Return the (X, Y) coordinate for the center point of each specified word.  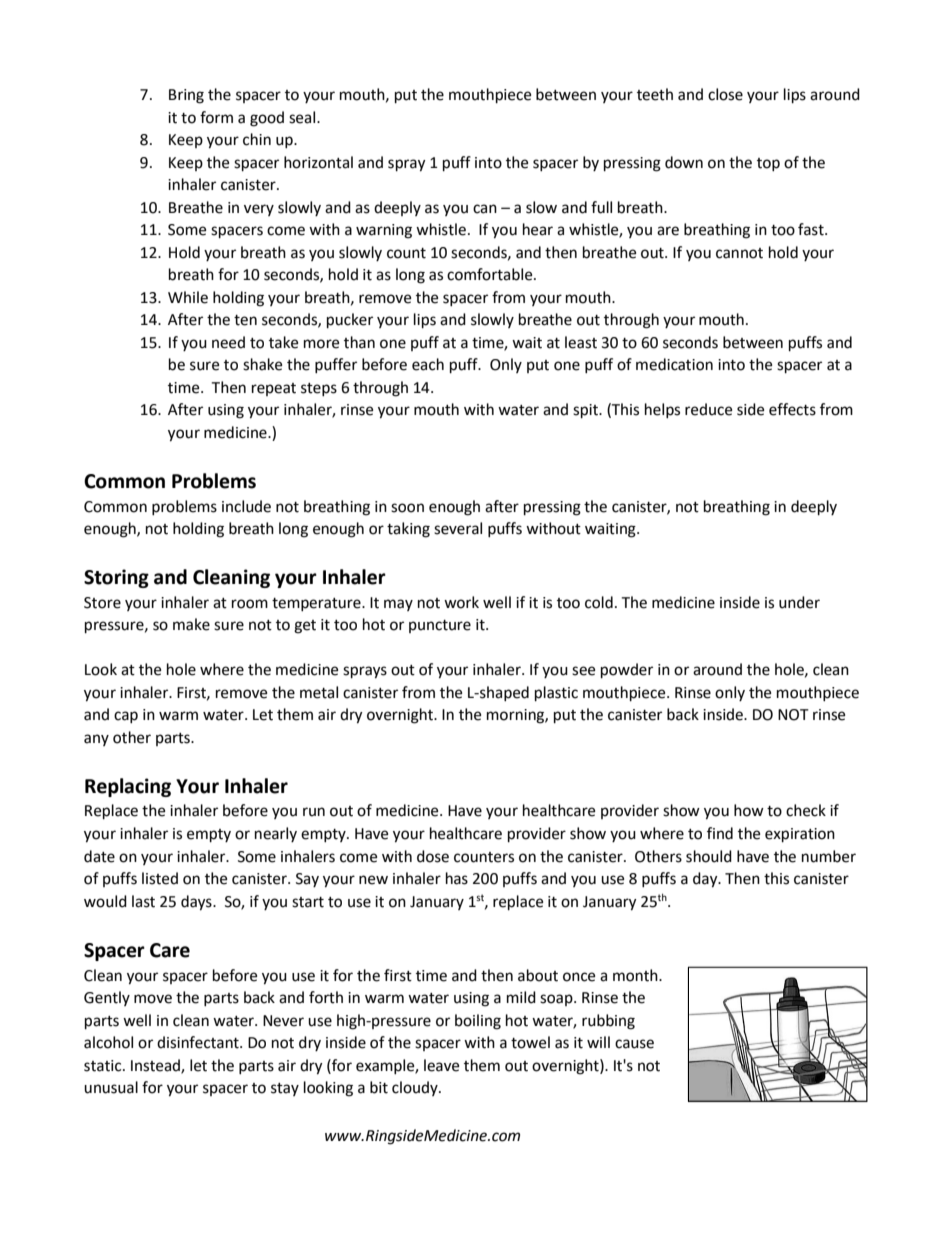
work (461, 602)
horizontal (318, 162)
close (725, 94)
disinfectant (199, 1042)
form (216, 117)
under (799, 602)
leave (441, 1065)
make (191, 624)
